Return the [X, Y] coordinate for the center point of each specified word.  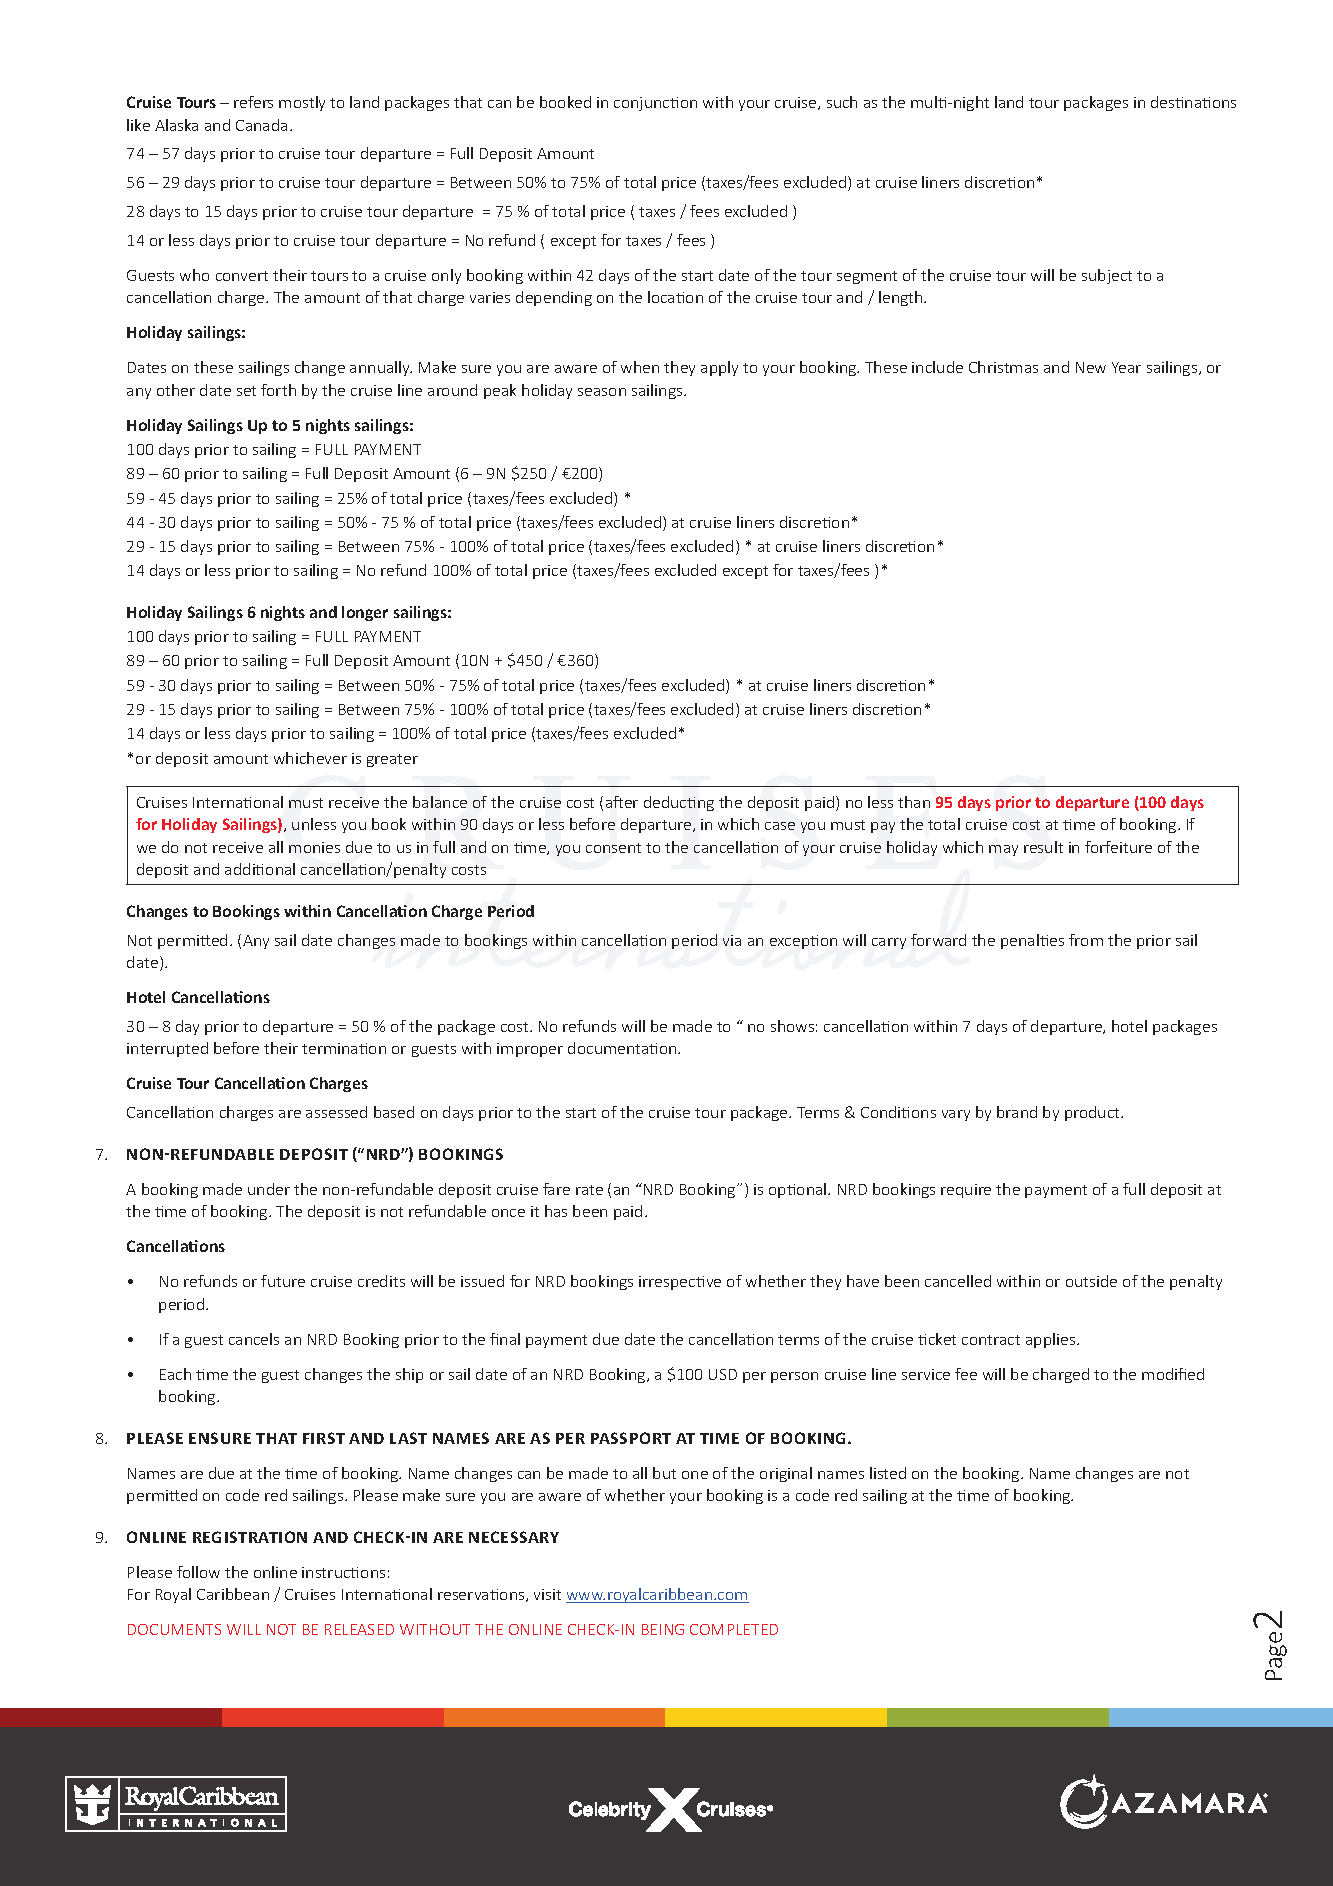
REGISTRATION [250, 1537]
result [1043, 847]
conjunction [655, 104]
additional [260, 869]
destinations [1193, 102]
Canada [261, 125]
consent [613, 848]
